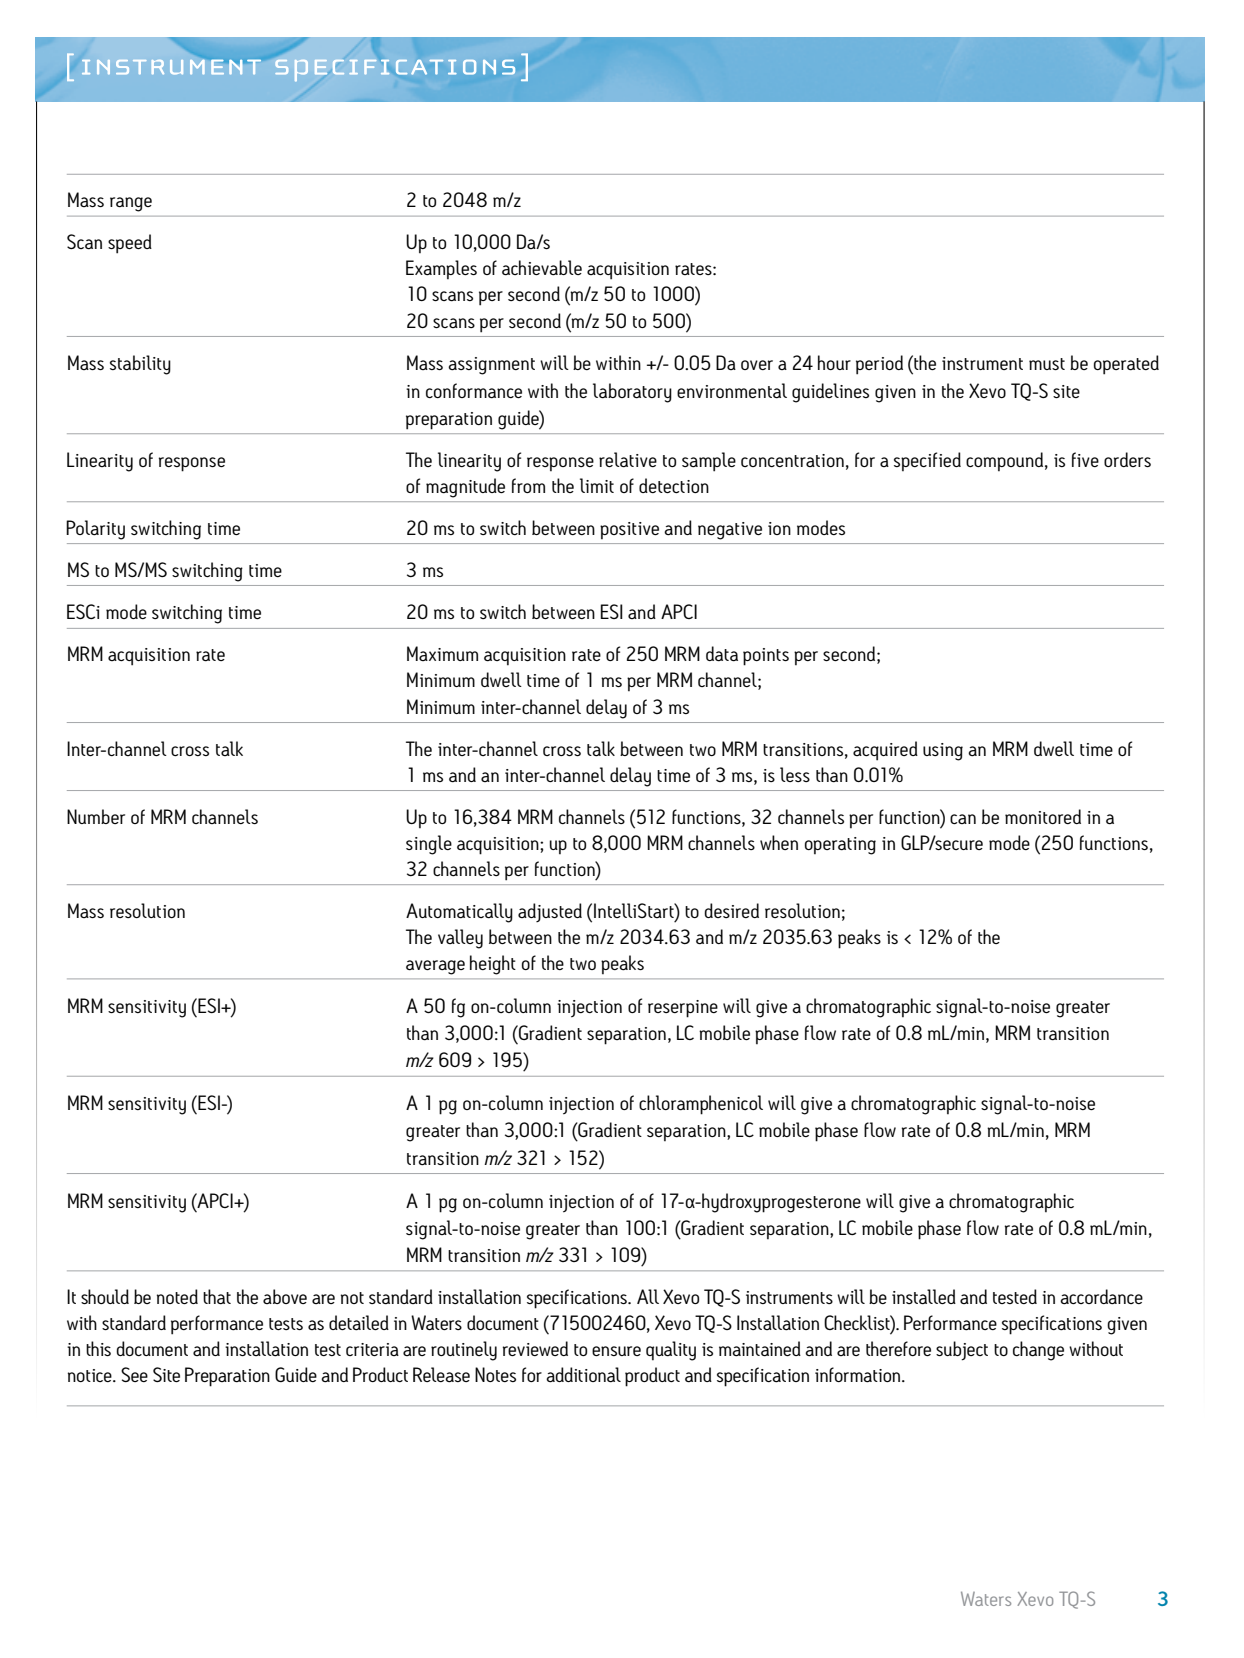 The image size is (1244, 1658). I want to click on must, so click(1047, 364).
